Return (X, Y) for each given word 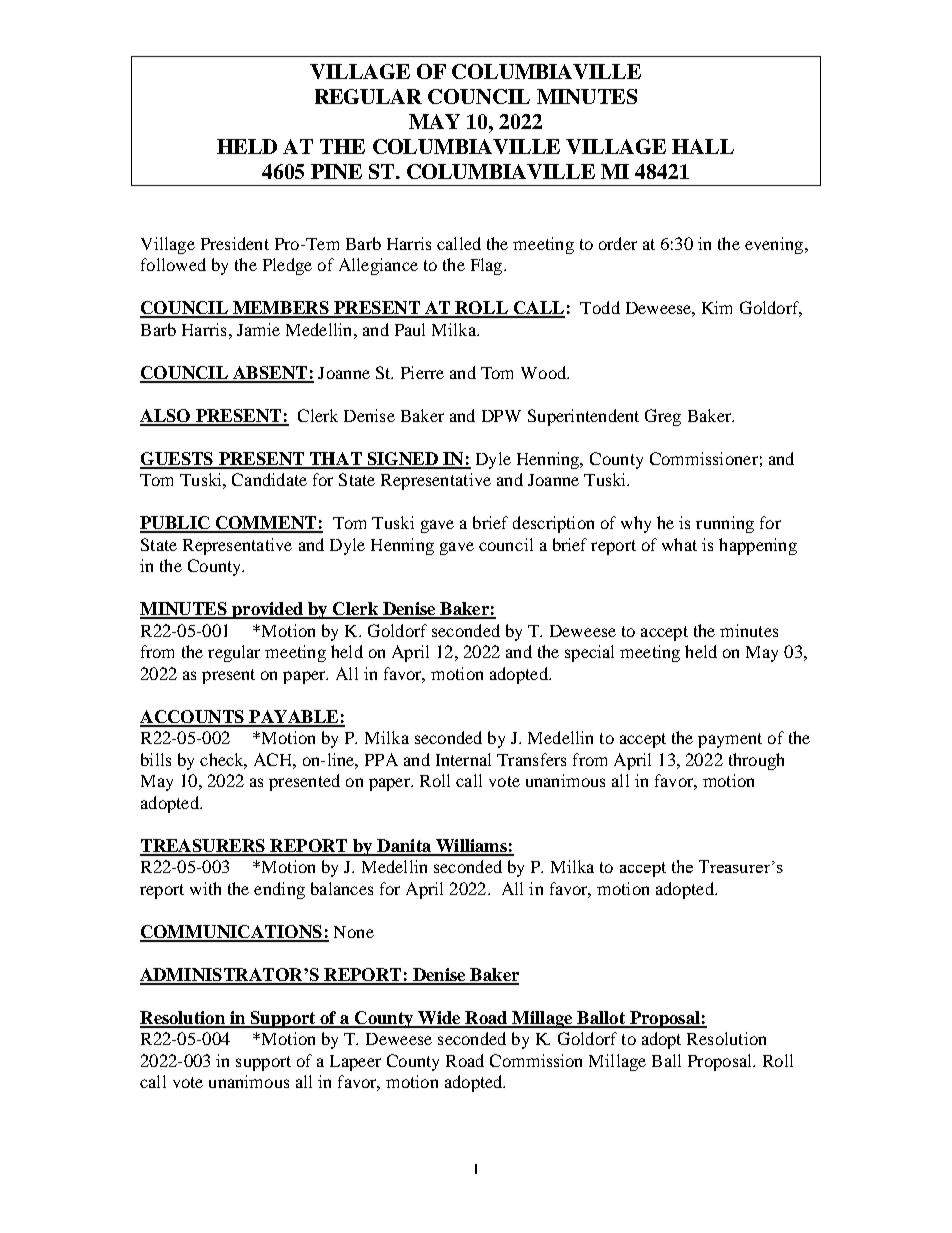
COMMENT (266, 524)
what (679, 544)
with (205, 888)
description (553, 524)
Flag (488, 266)
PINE (336, 171)
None (354, 932)
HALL (703, 146)
